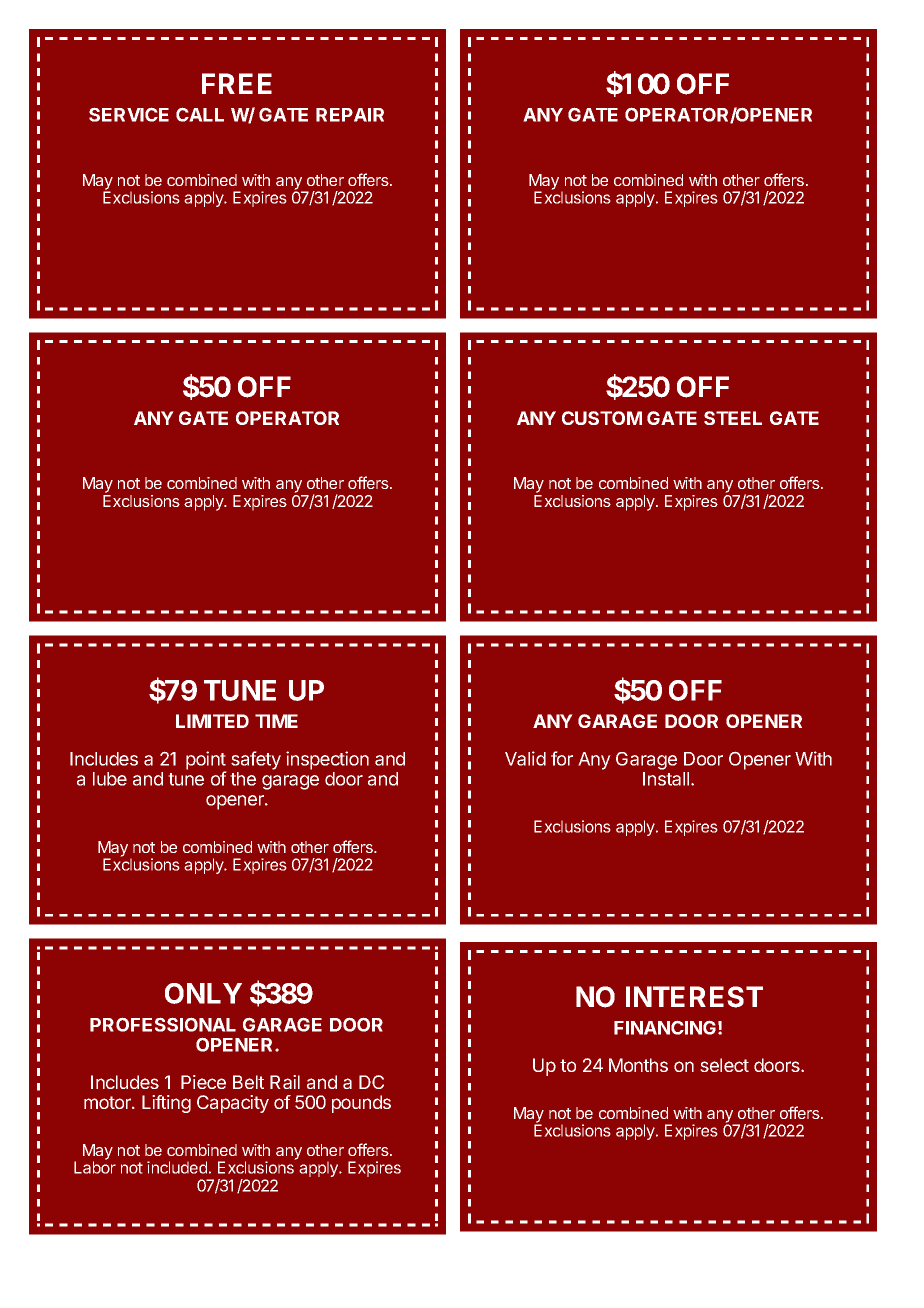 Image resolution: width=924 pixels, height=1308 pixels. I want to click on REPAIR, so click(350, 115).
